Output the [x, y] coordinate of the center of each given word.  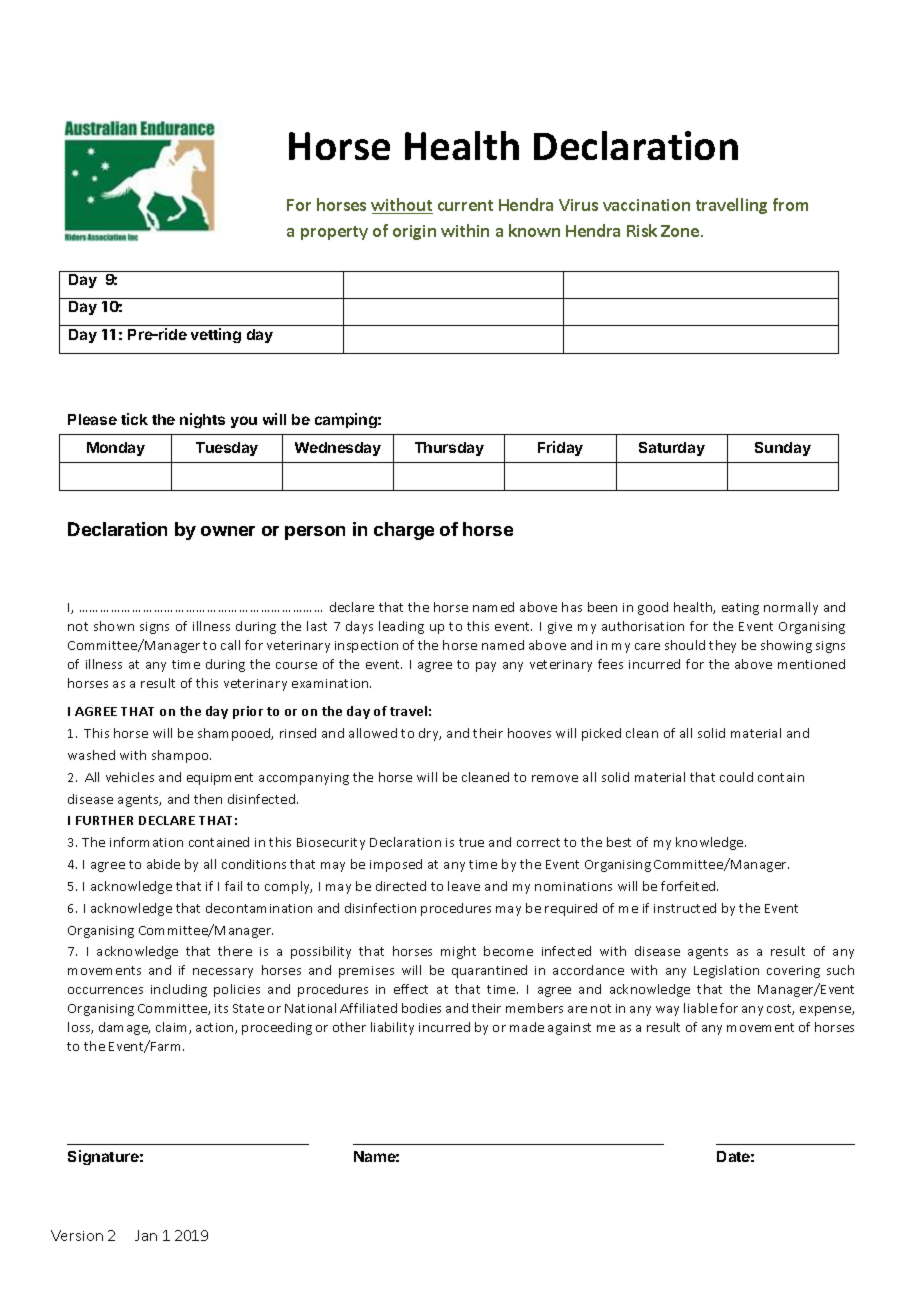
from [790, 204]
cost [780, 1009]
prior [248, 712]
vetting [216, 335]
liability [392, 1028]
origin [414, 232]
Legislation [726, 971]
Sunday [783, 449]
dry [430, 734]
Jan [146, 1235]
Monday [116, 449]
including [179, 990]
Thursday [449, 449]
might [458, 952]
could [736, 777]
